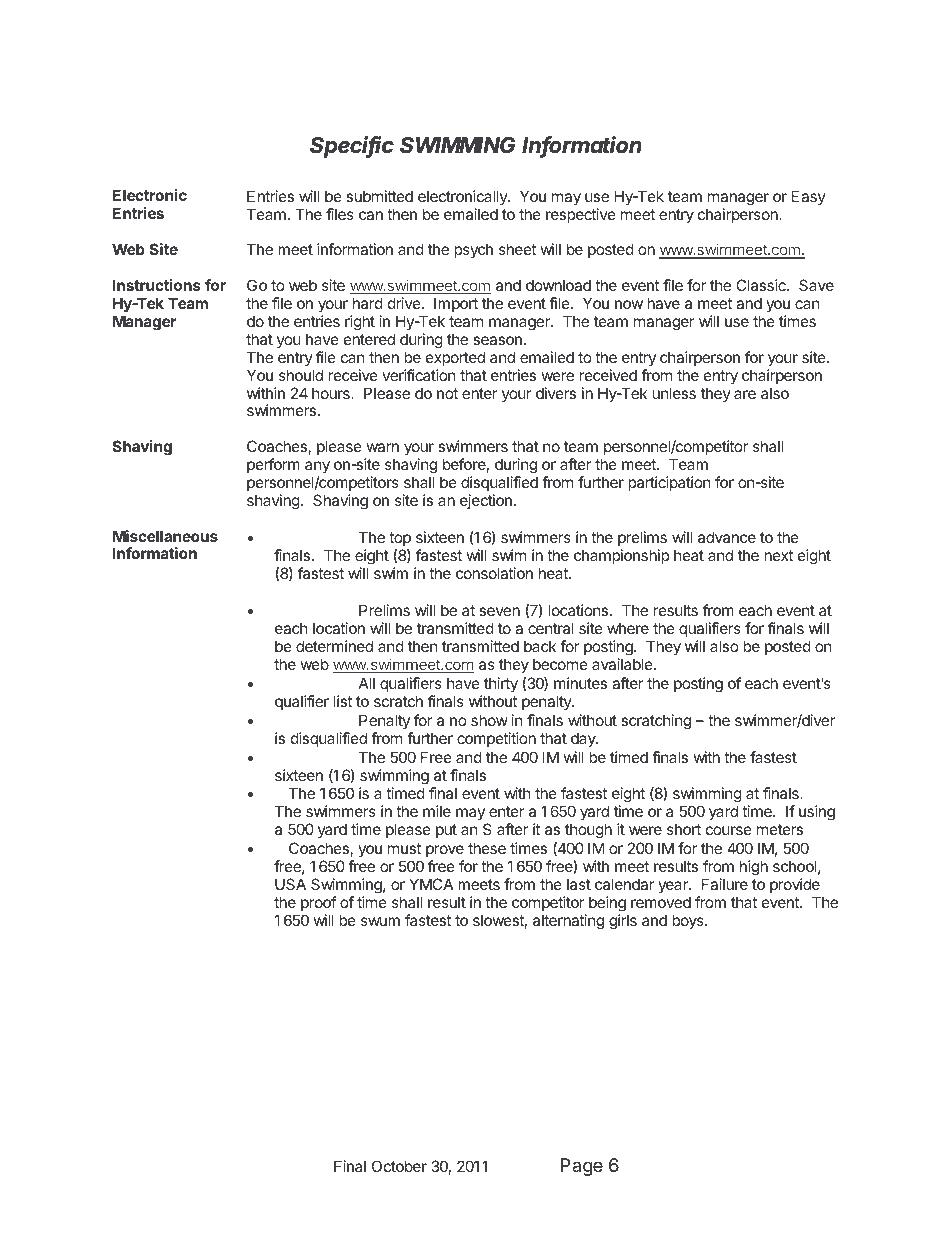 The width and height of the document is (952, 1233). Describe the element at coordinates (352, 147) in the document. I see `Specific` at that location.
